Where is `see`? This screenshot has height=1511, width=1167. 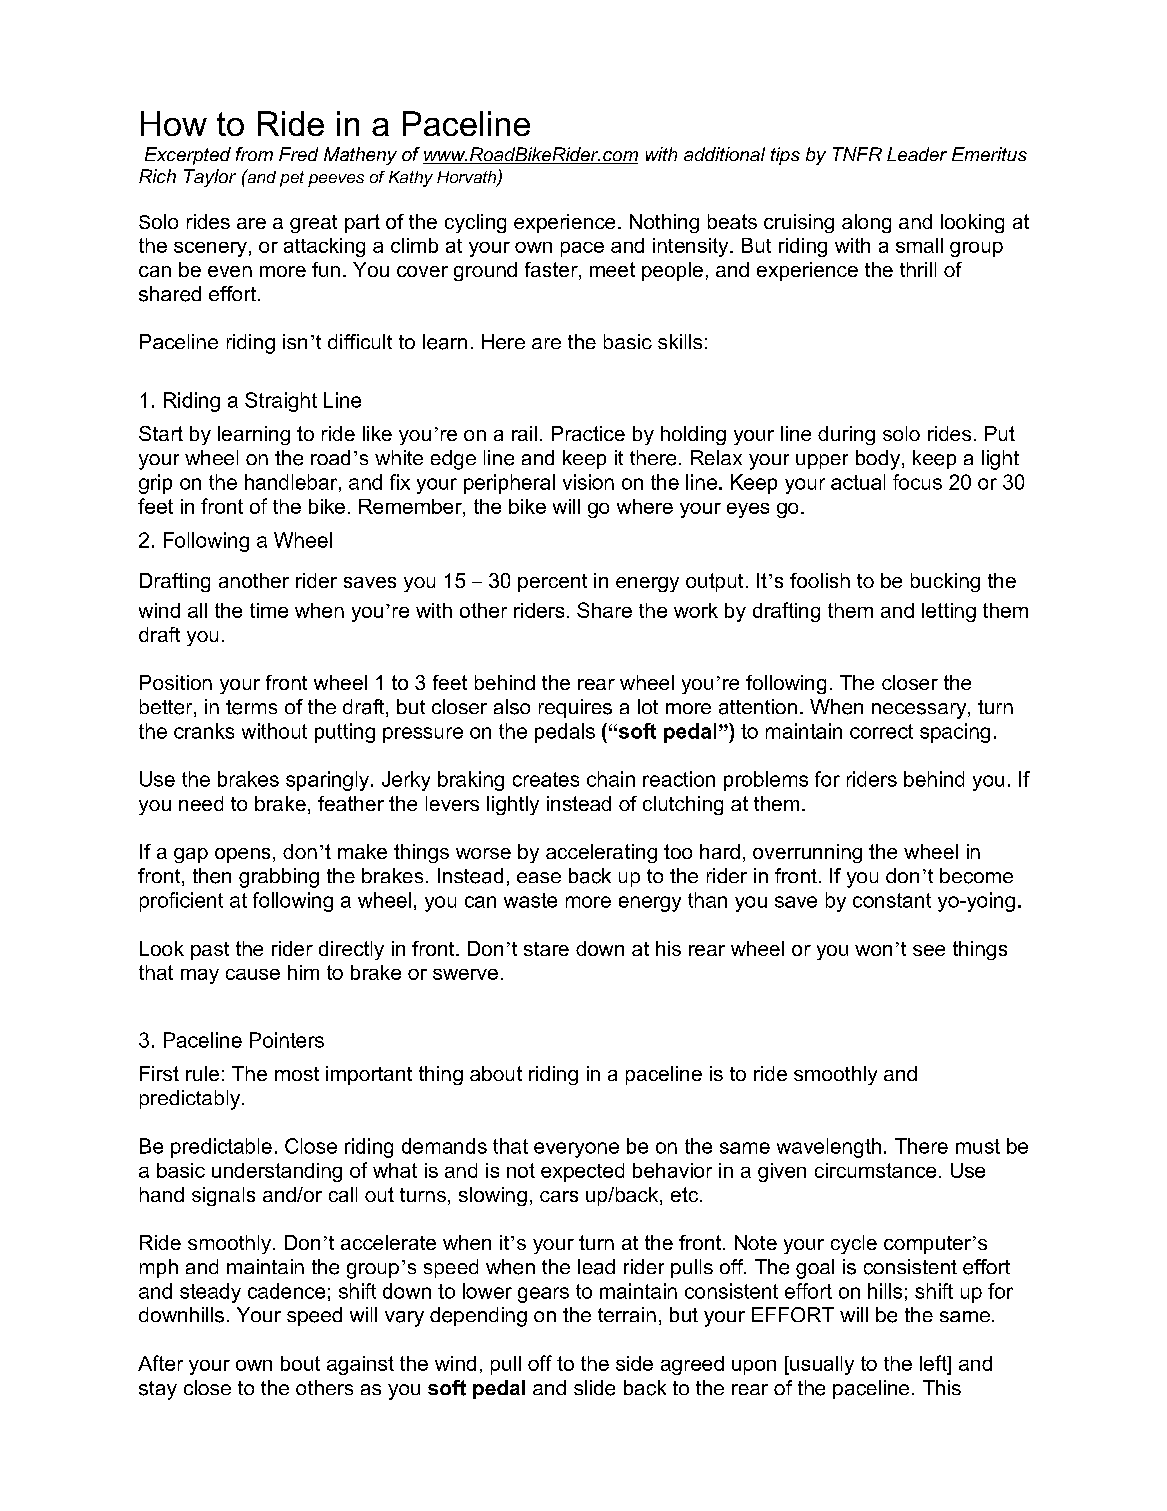
see is located at coordinates (929, 950).
